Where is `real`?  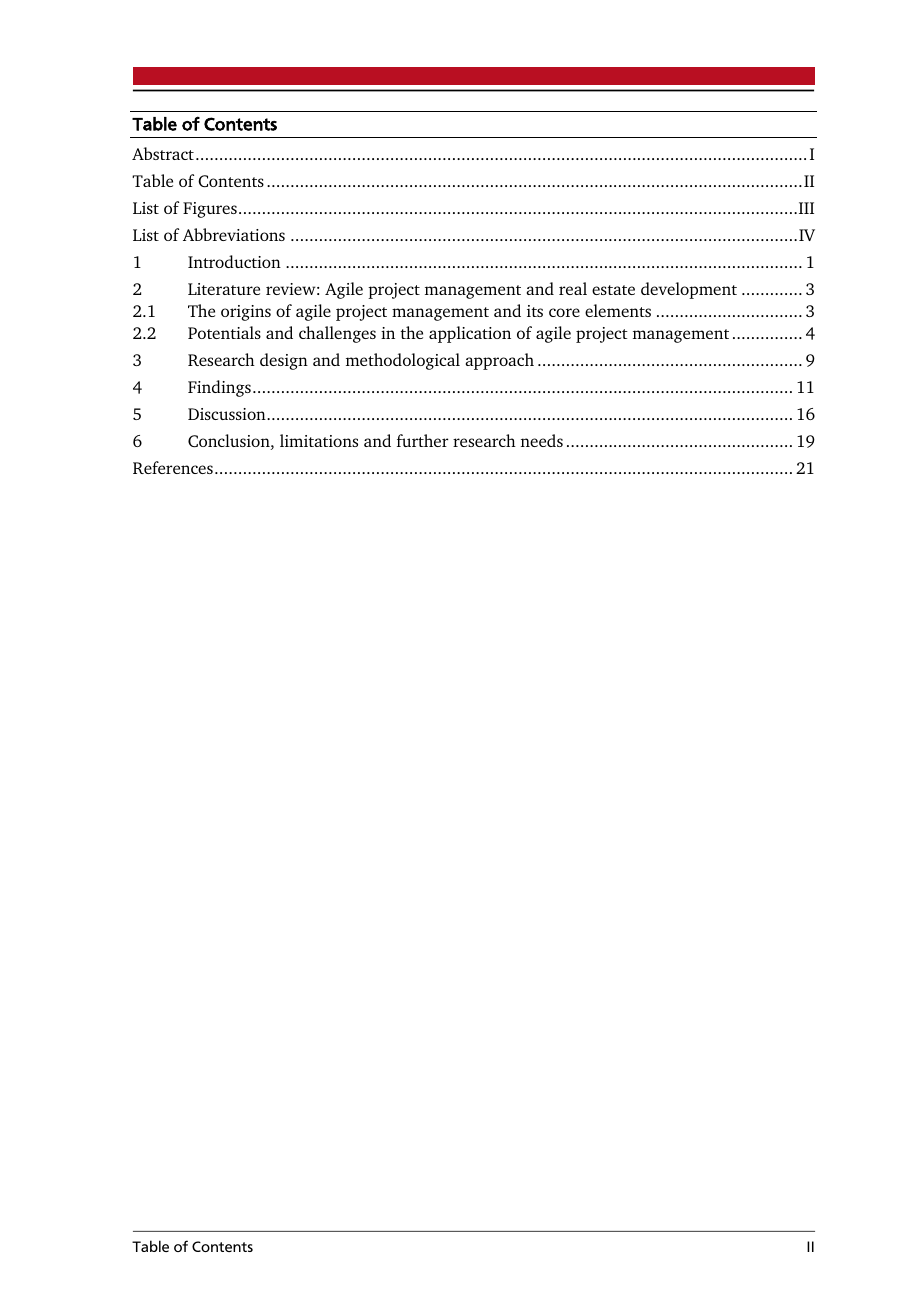
real is located at coordinates (573, 288).
